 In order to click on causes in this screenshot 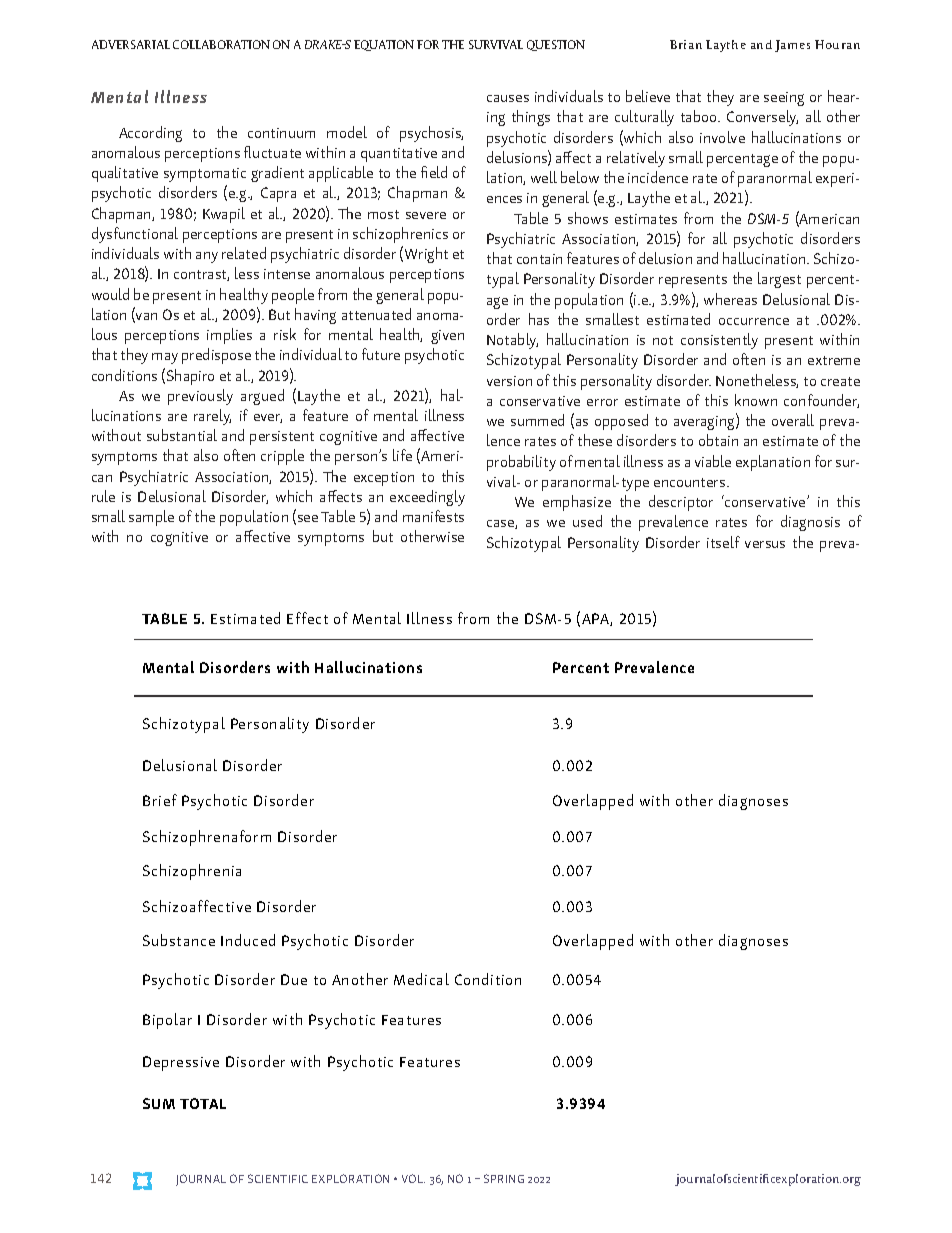, I will do `click(508, 98)`.
